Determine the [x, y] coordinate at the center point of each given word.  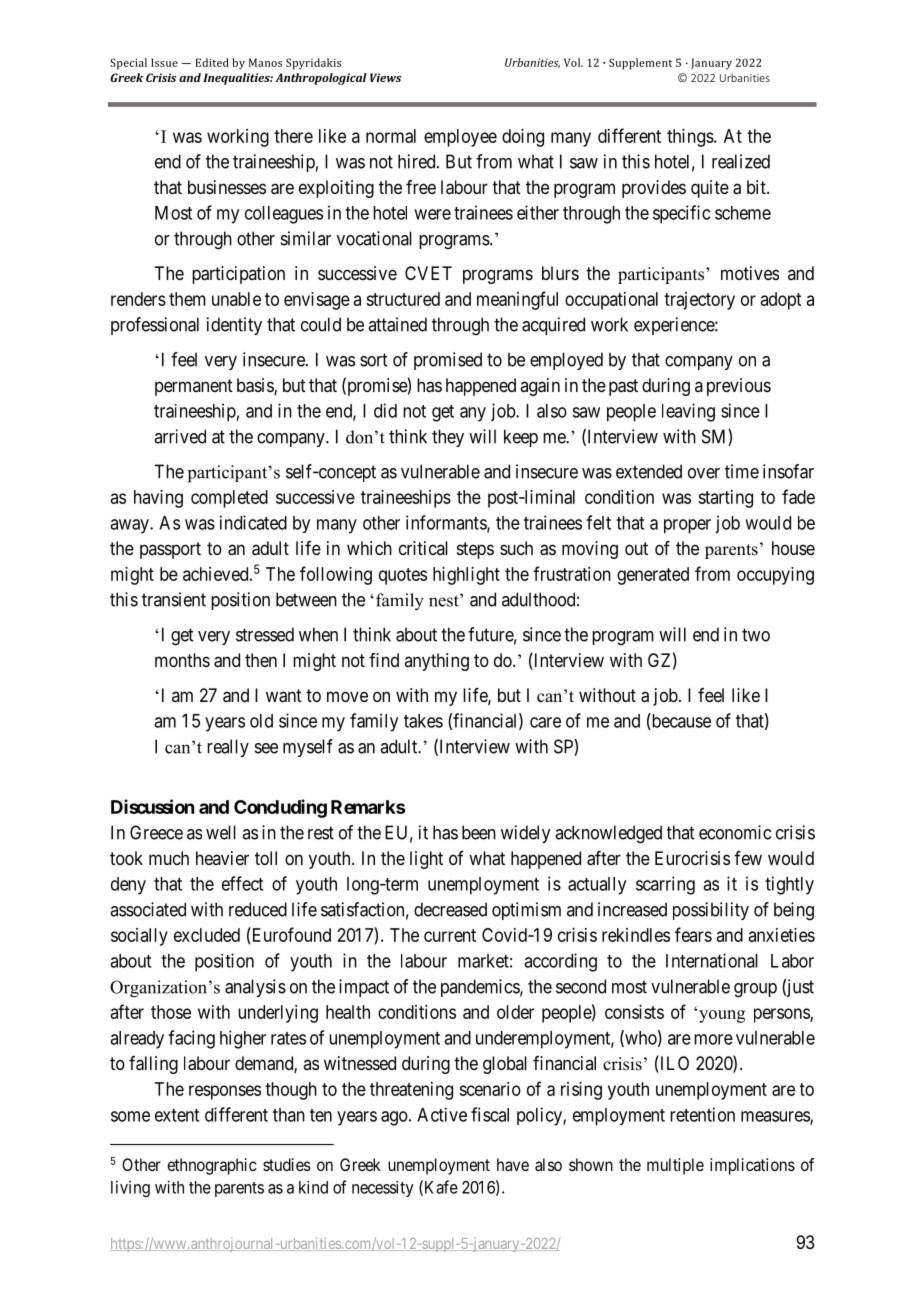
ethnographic [212, 1166]
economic [735, 832]
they [448, 438]
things [690, 138]
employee [460, 138]
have [513, 1164]
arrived [180, 436]
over [704, 473]
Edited [212, 62]
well [221, 832]
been [479, 832]
